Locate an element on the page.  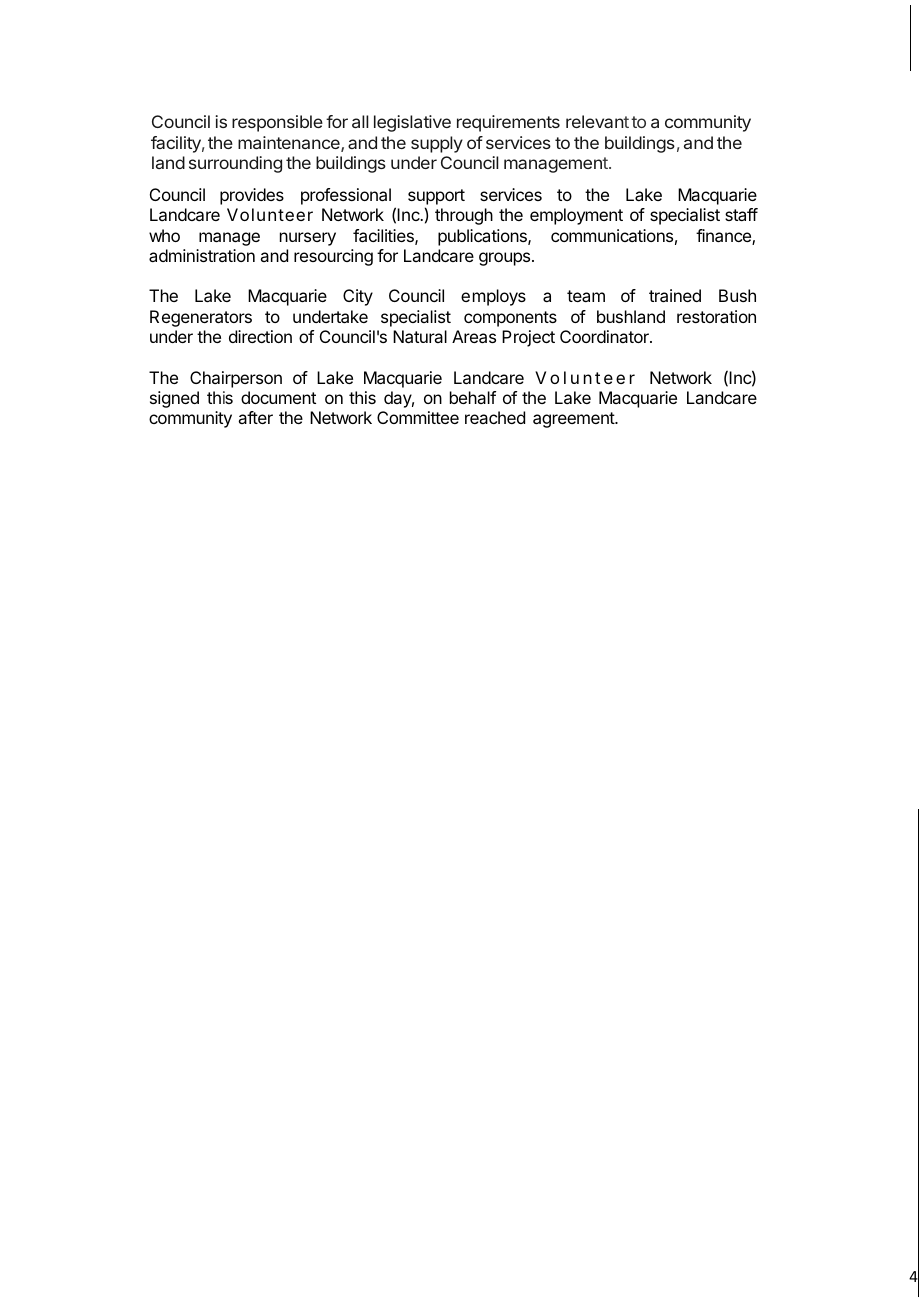
relevant is located at coordinates (597, 121).
